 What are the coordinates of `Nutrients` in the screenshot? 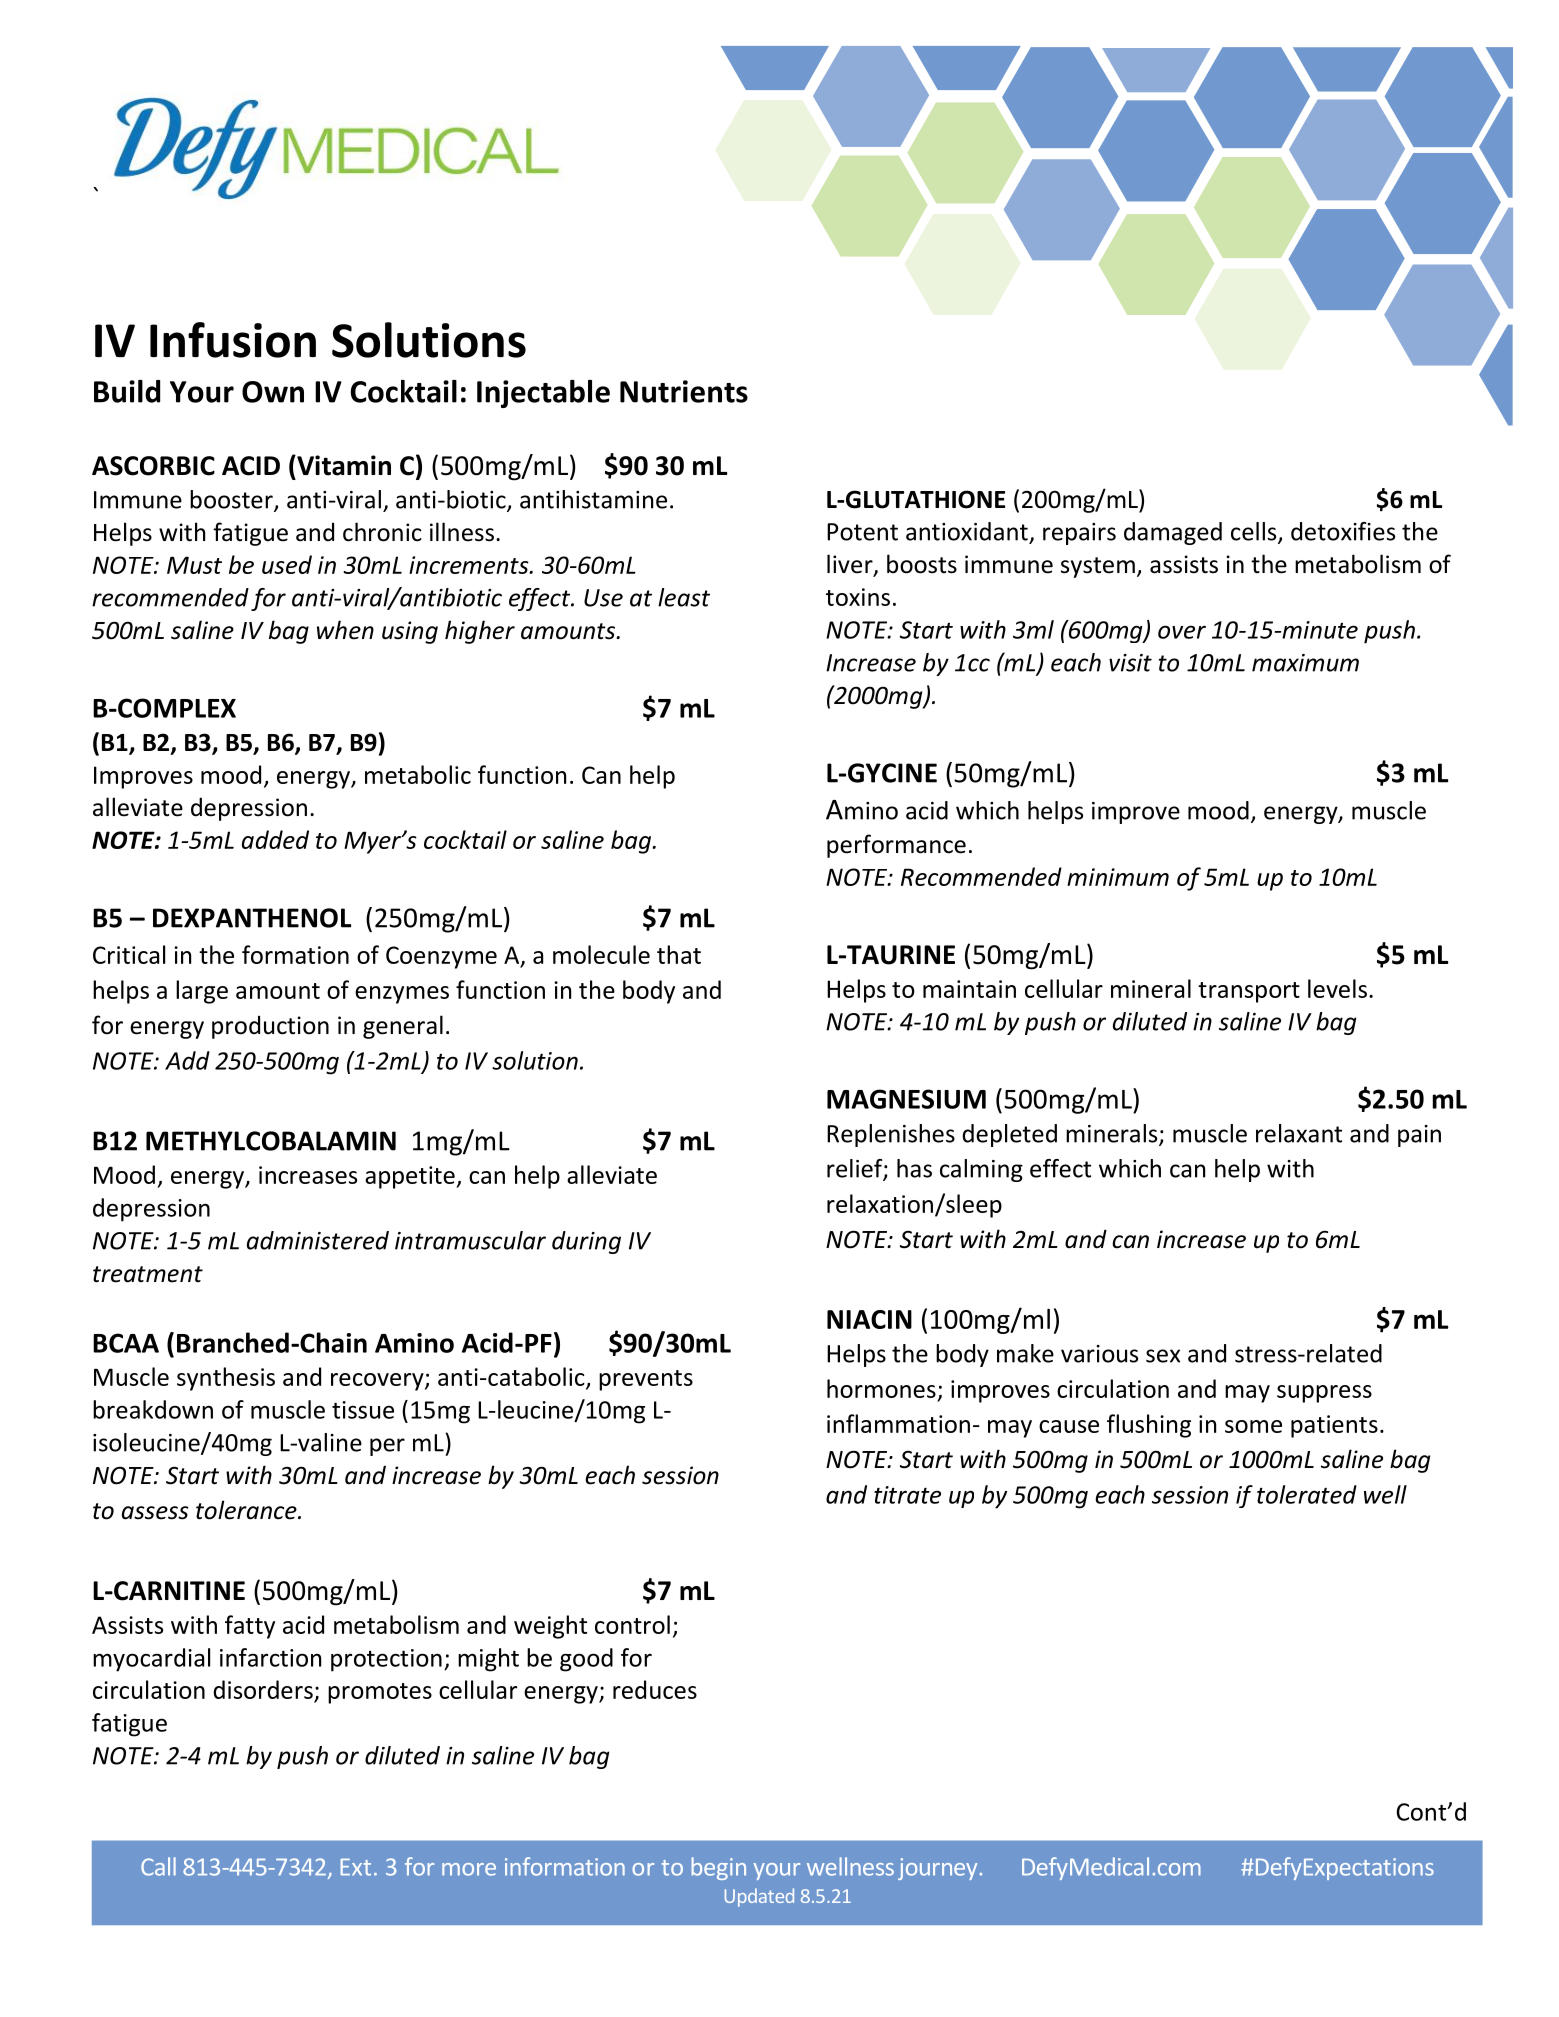 It's located at (684, 391).
